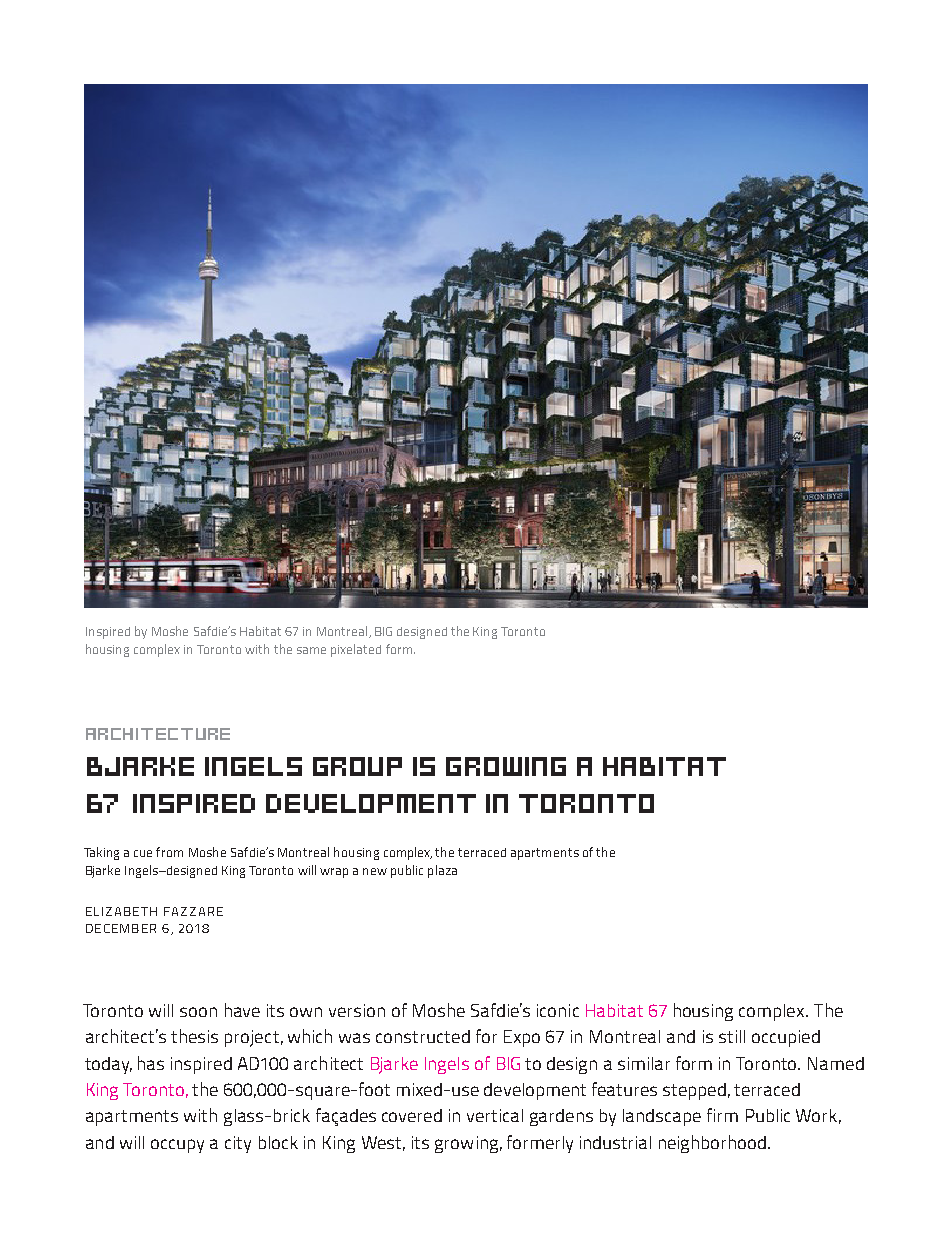 The image size is (952, 1233). Describe the element at coordinates (732, 1036) in the screenshot. I see `still` at that location.
